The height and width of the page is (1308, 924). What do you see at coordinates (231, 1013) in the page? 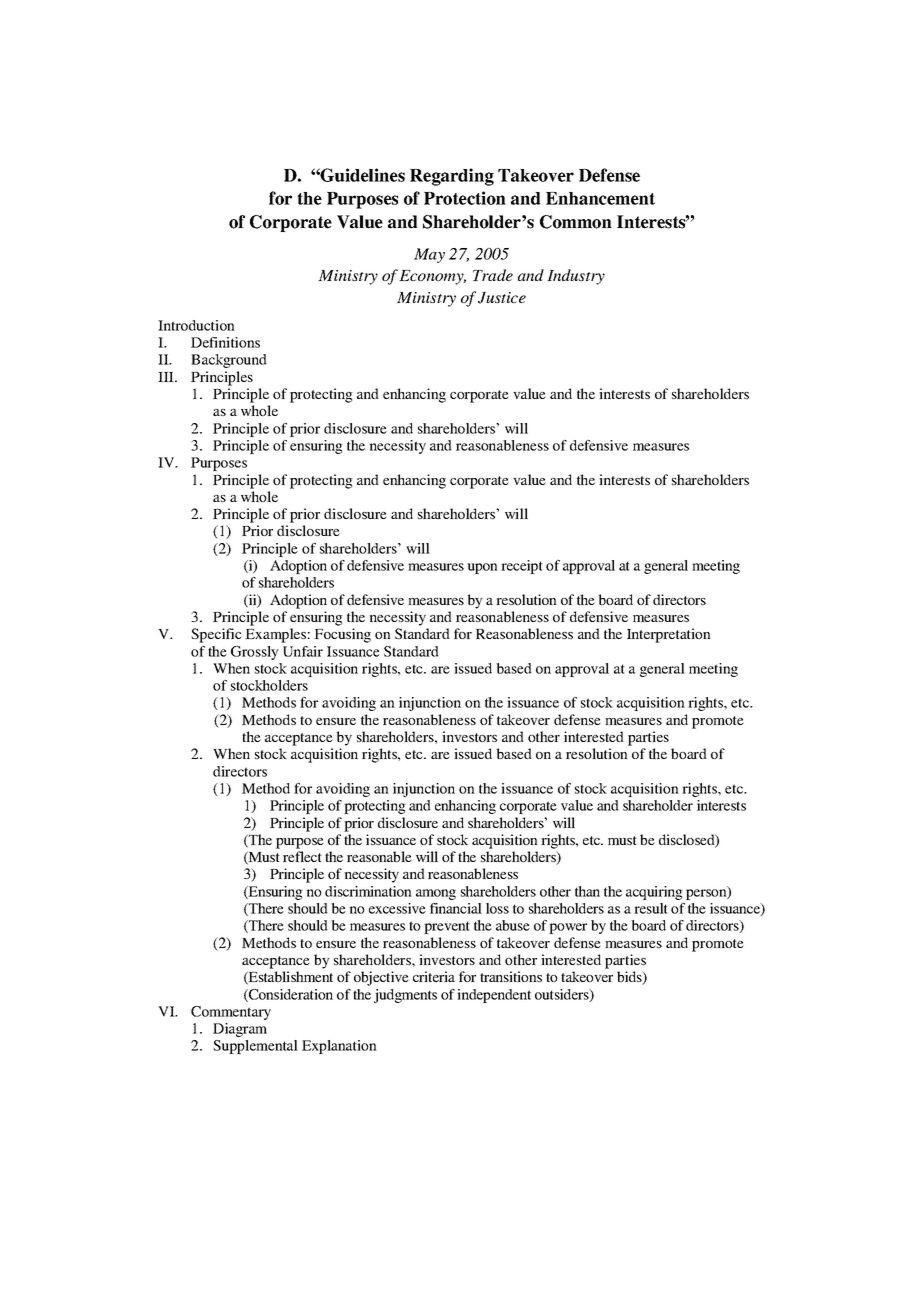
I see `Commentary` at bounding box center [231, 1013].
